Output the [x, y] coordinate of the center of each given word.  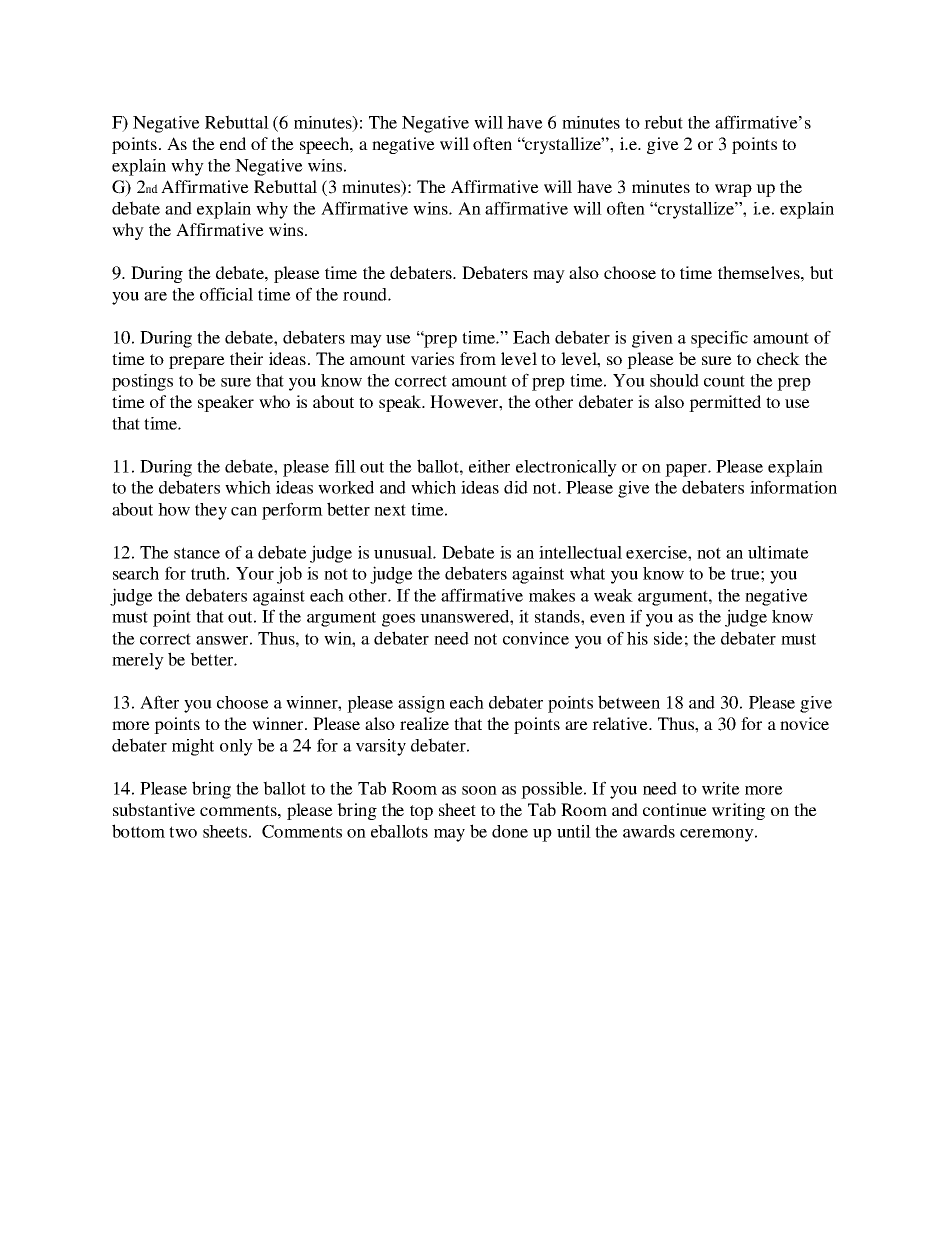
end [233, 143]
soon [479, 790]
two [183, 832]
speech [326, 145]
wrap [733, 190]
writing [738, 811]
